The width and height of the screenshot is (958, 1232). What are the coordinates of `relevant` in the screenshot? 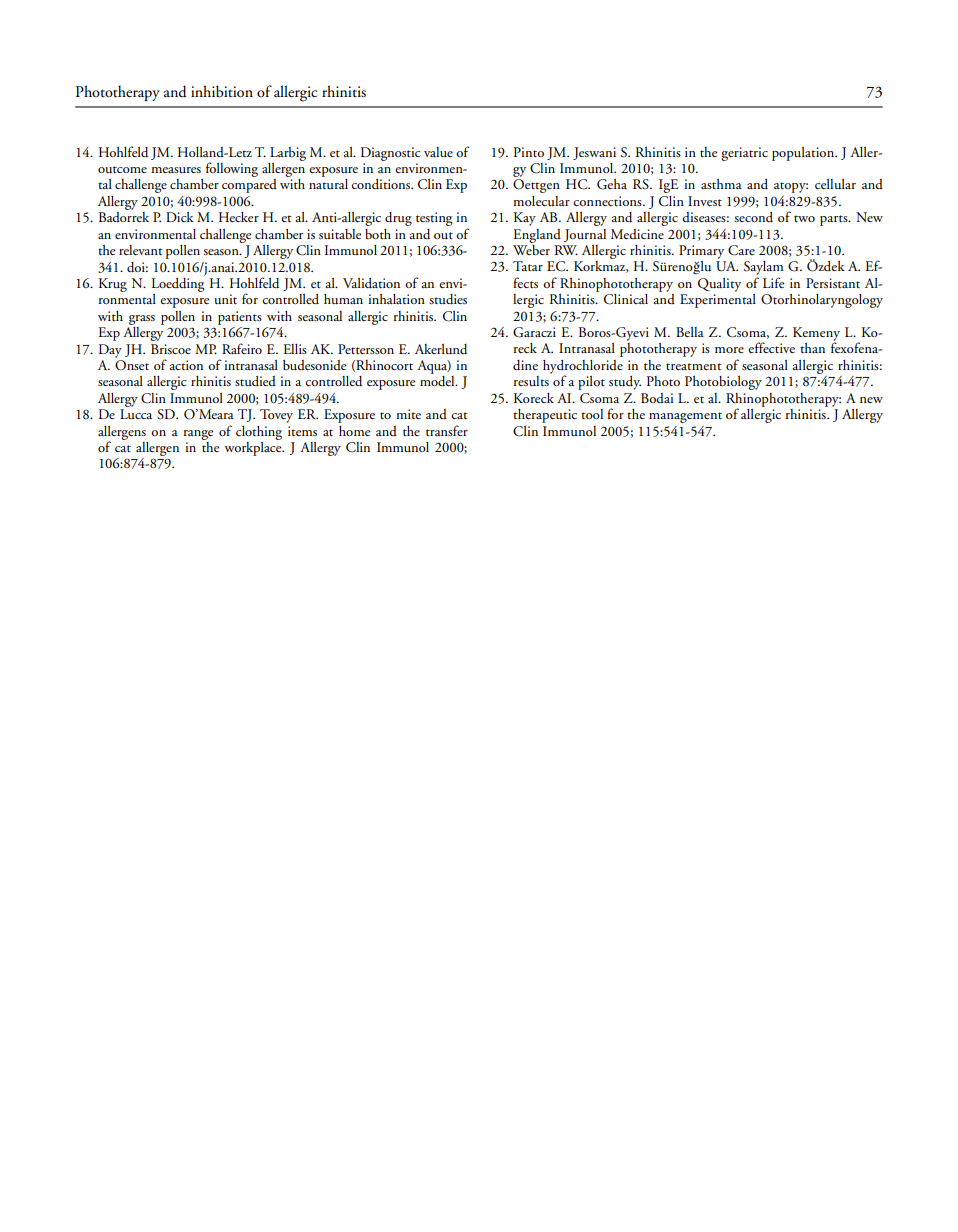 It's located at (141, 250).
